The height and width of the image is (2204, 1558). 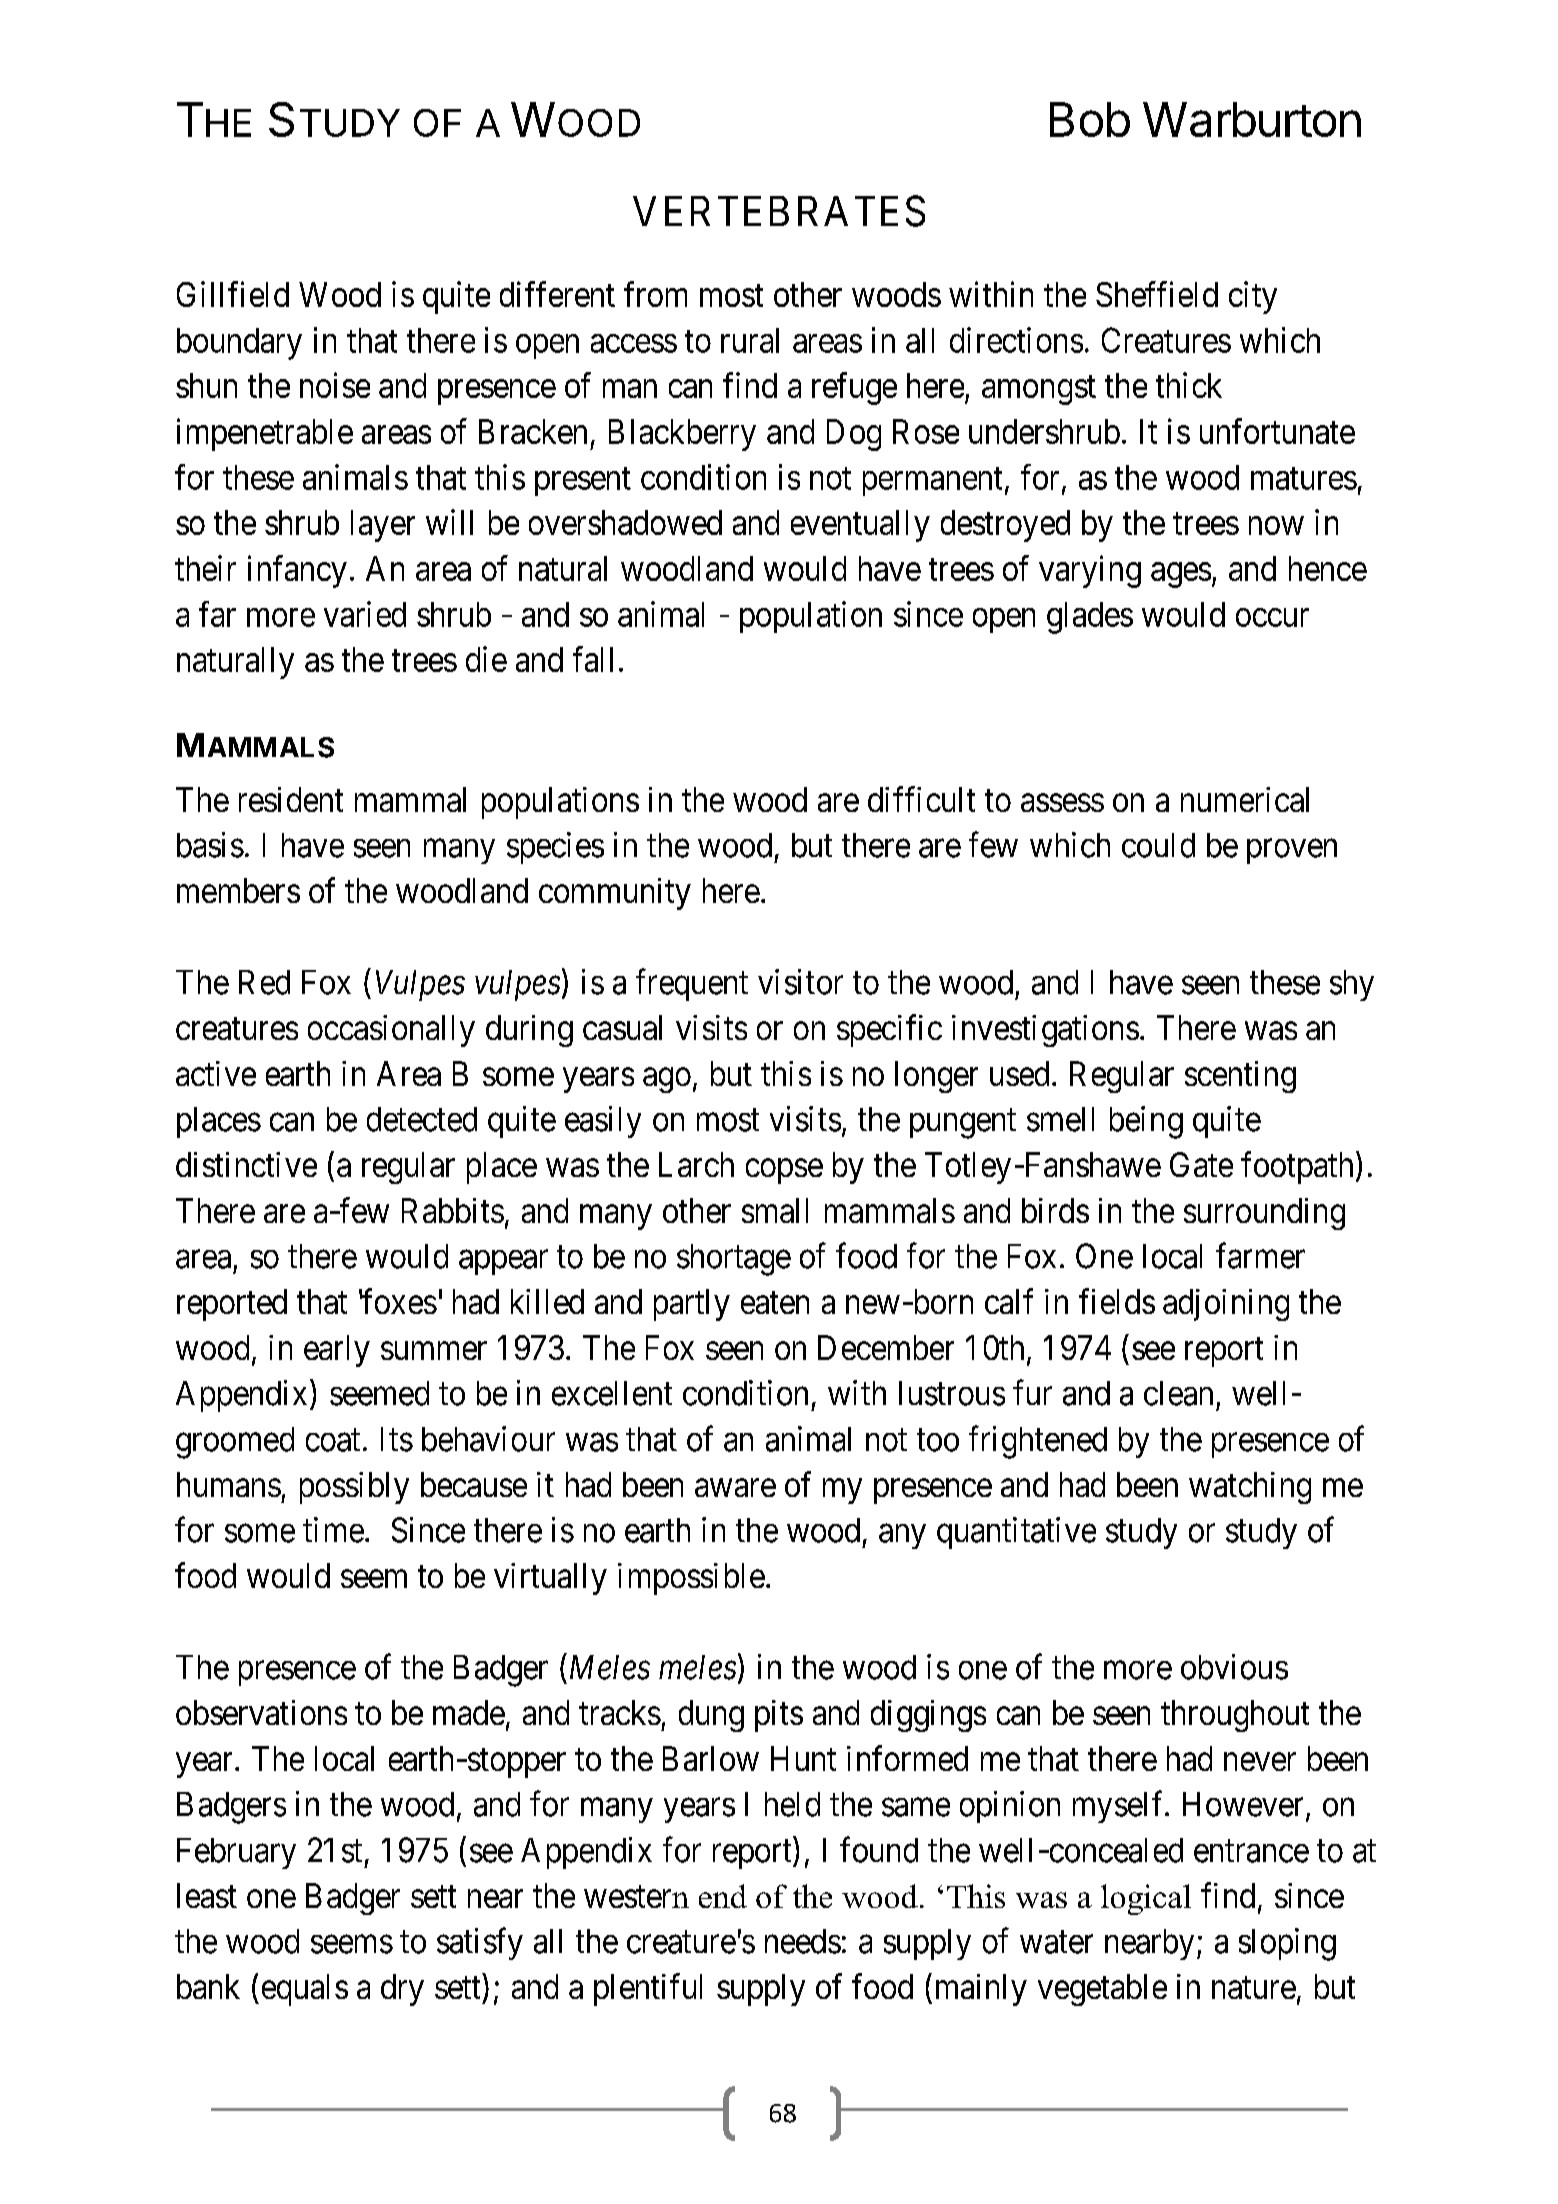 I want to click on boundary, so click(x=239, y=344).
